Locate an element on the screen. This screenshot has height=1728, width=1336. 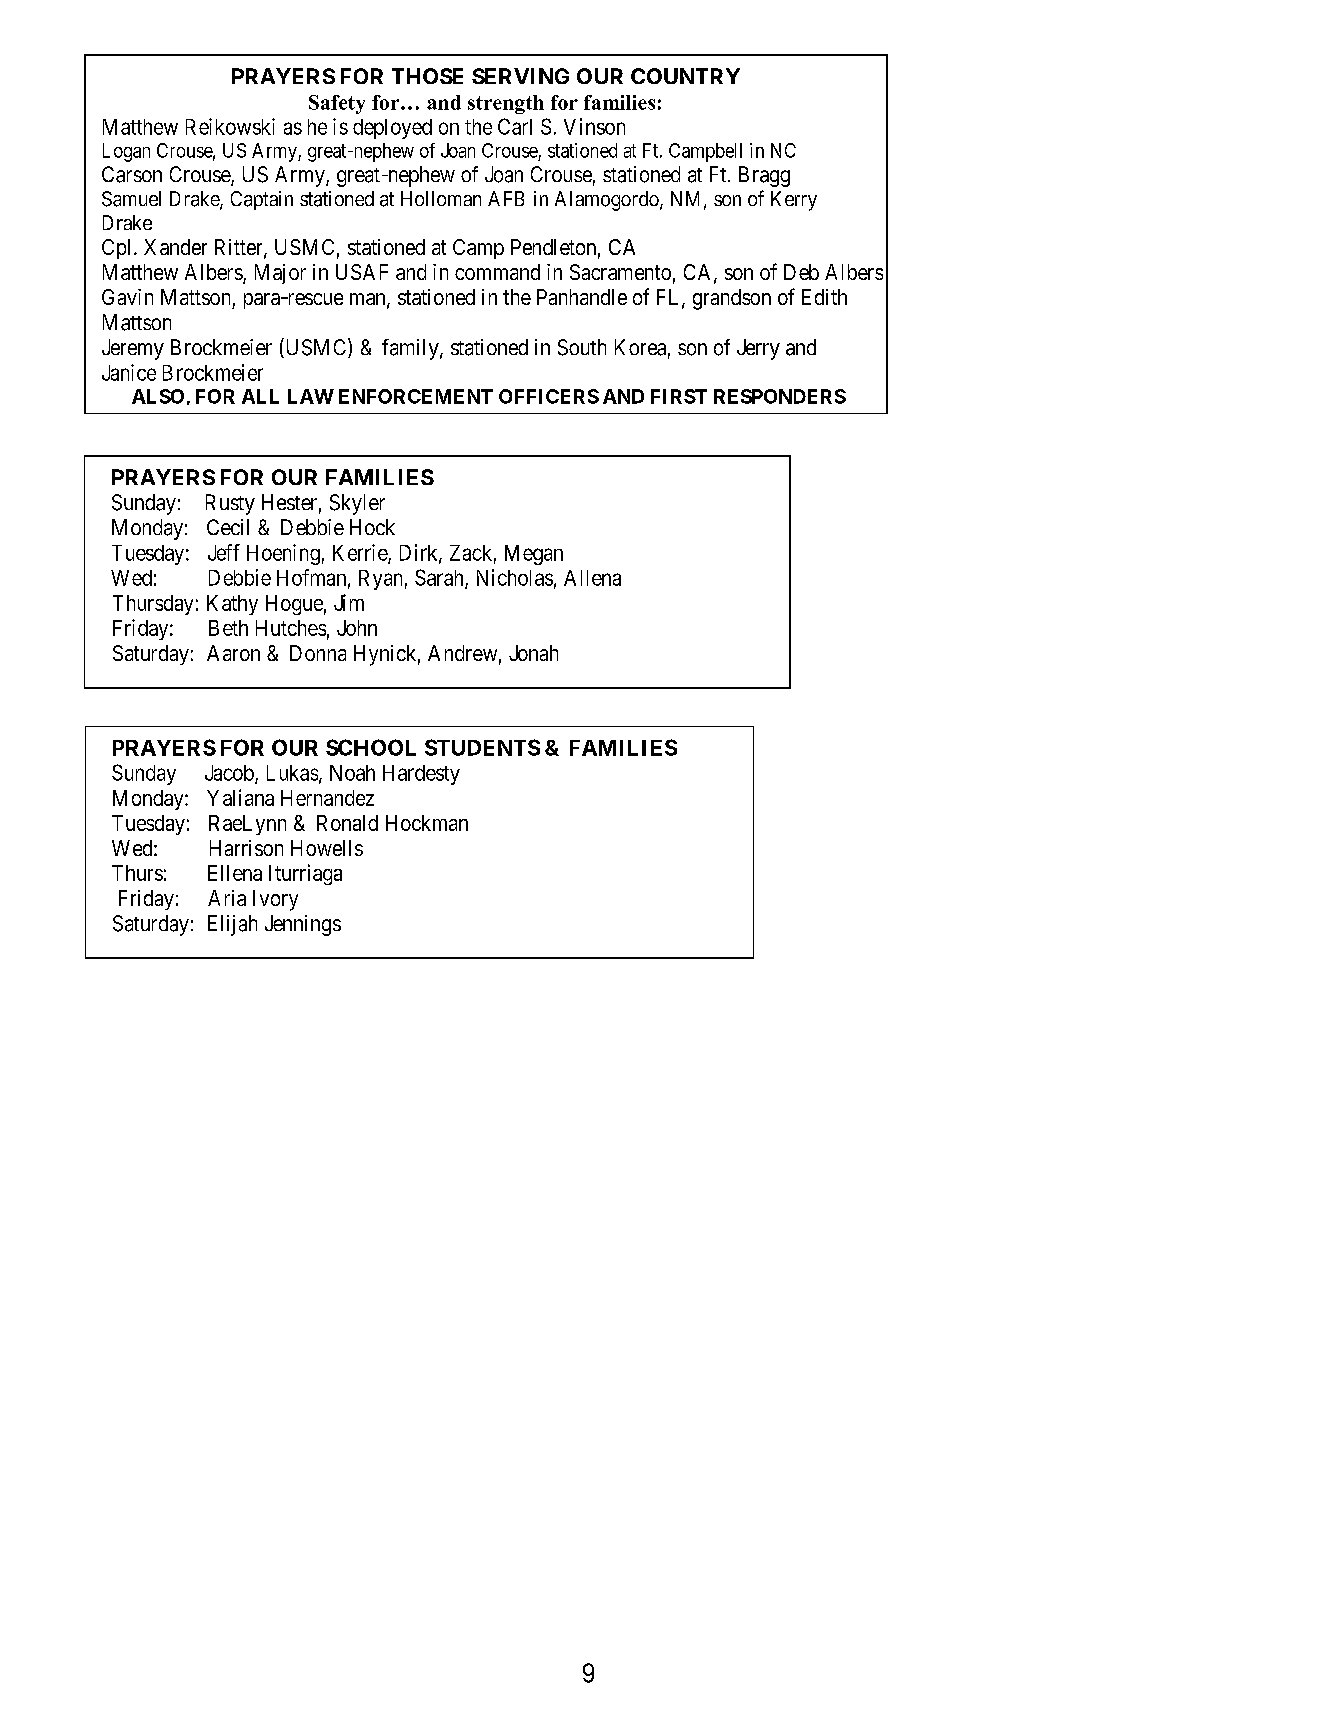
Dirk is located at coordinates (420, 553).
